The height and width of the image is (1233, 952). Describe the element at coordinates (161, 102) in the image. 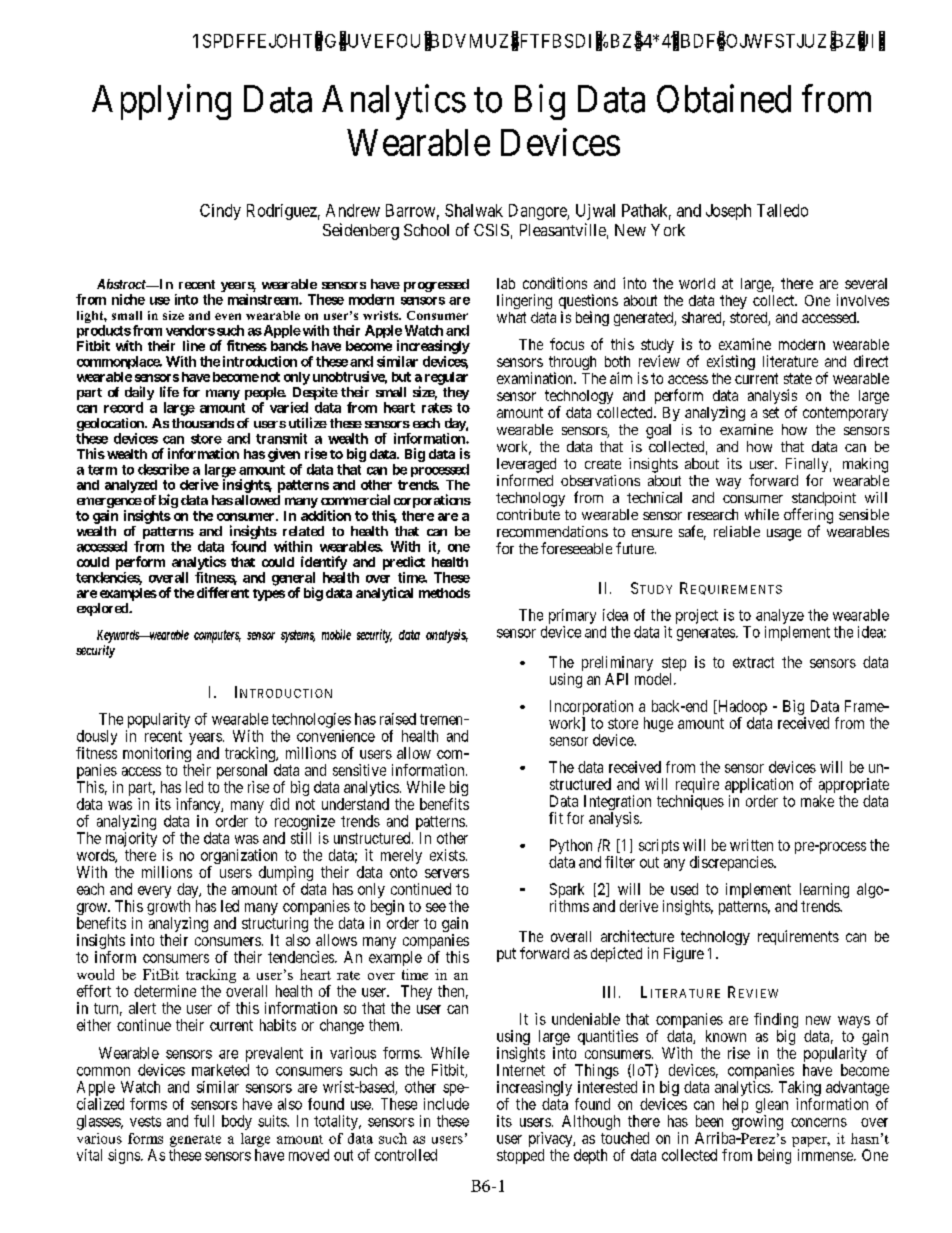

I see `Applying` at that location.
